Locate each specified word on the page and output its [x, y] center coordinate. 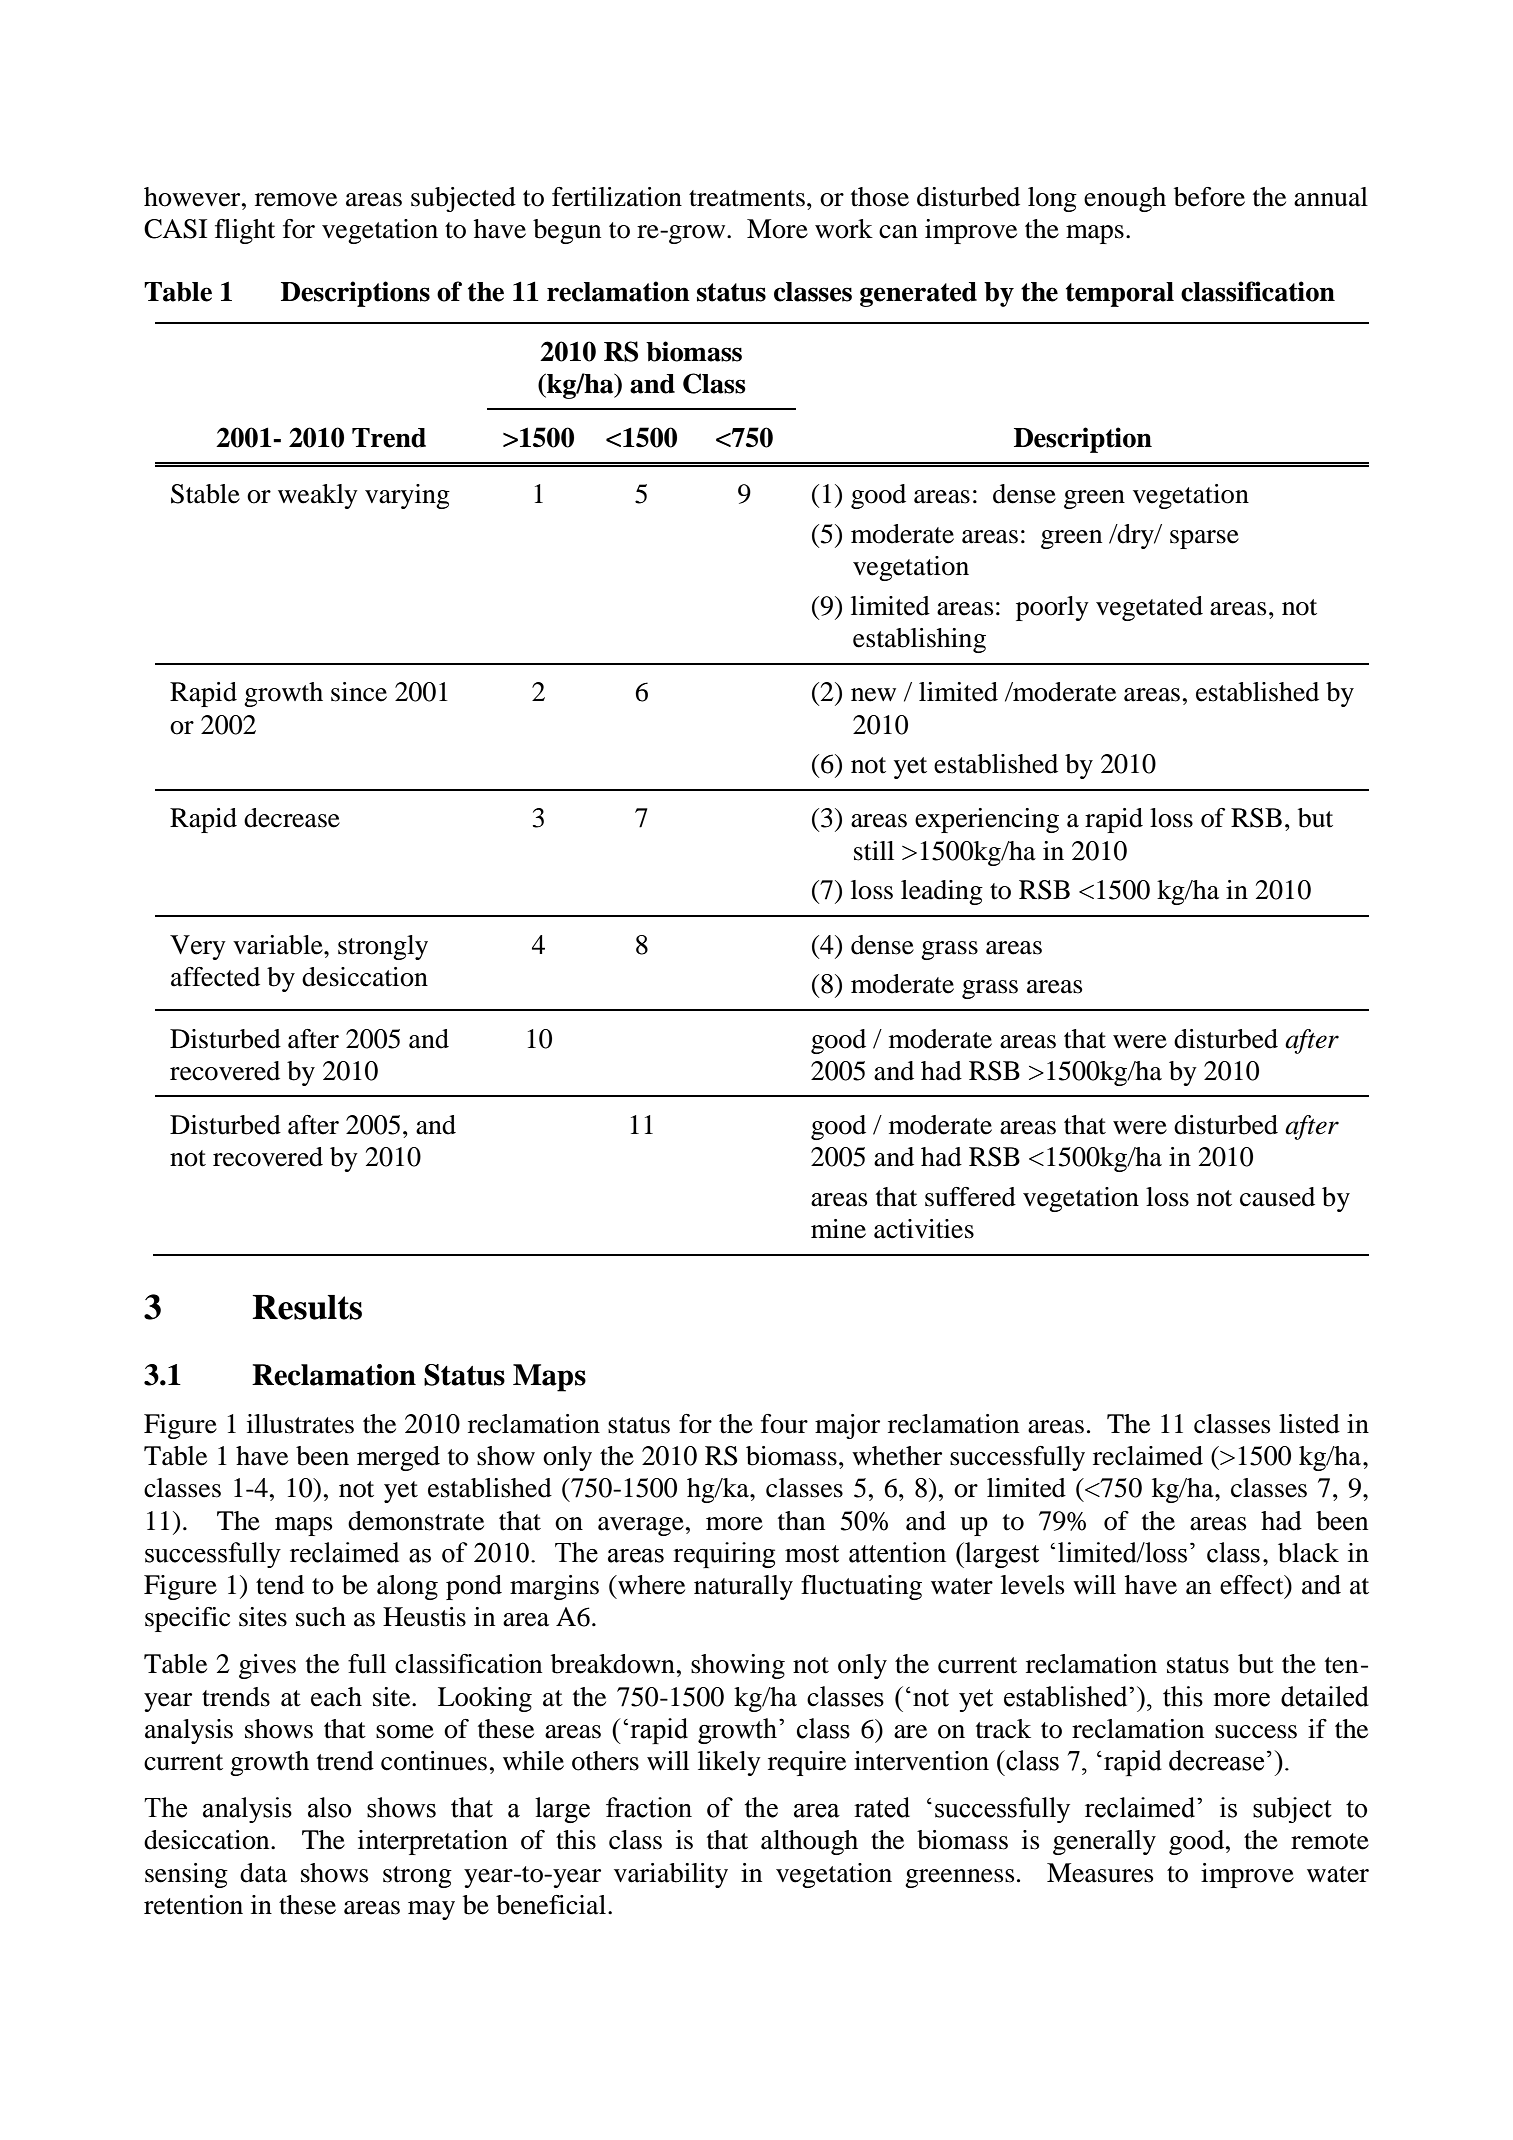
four [784, 1424]
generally [1104, 1842]
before [1209, 197]
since [359, 692]
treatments [747, 198]
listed [1309, 1424]
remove [296, 200]
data [263, 1873]
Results [307, 1307]
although [809, 1842]
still [874, 851]
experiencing [987, 820]
